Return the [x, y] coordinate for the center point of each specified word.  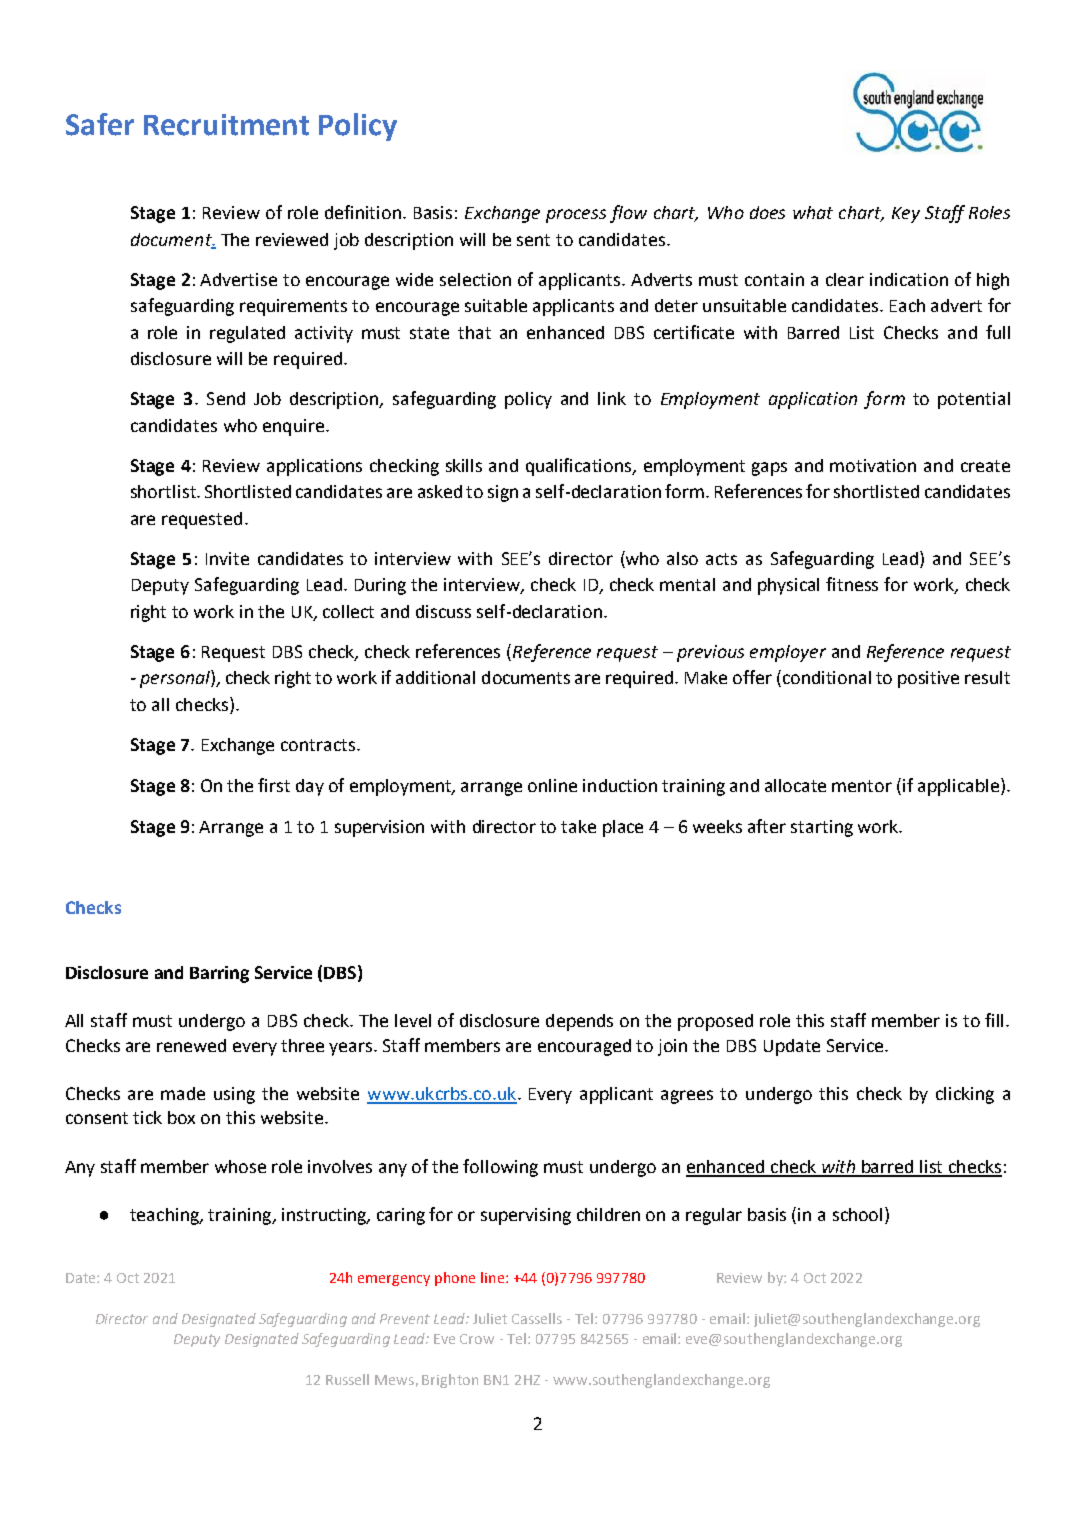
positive [928, 679]
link [612, 398]
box [181, 1117]
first [274, 785]
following [500, 1168]
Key [906, 215]
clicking [965, 1095]
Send [226, 398]
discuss [443, 611]
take [578, 826]
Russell [347, 1379]
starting [822, 828]
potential [974, 400]
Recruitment [226, 125]
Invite [227, 558]
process [576, 216]
